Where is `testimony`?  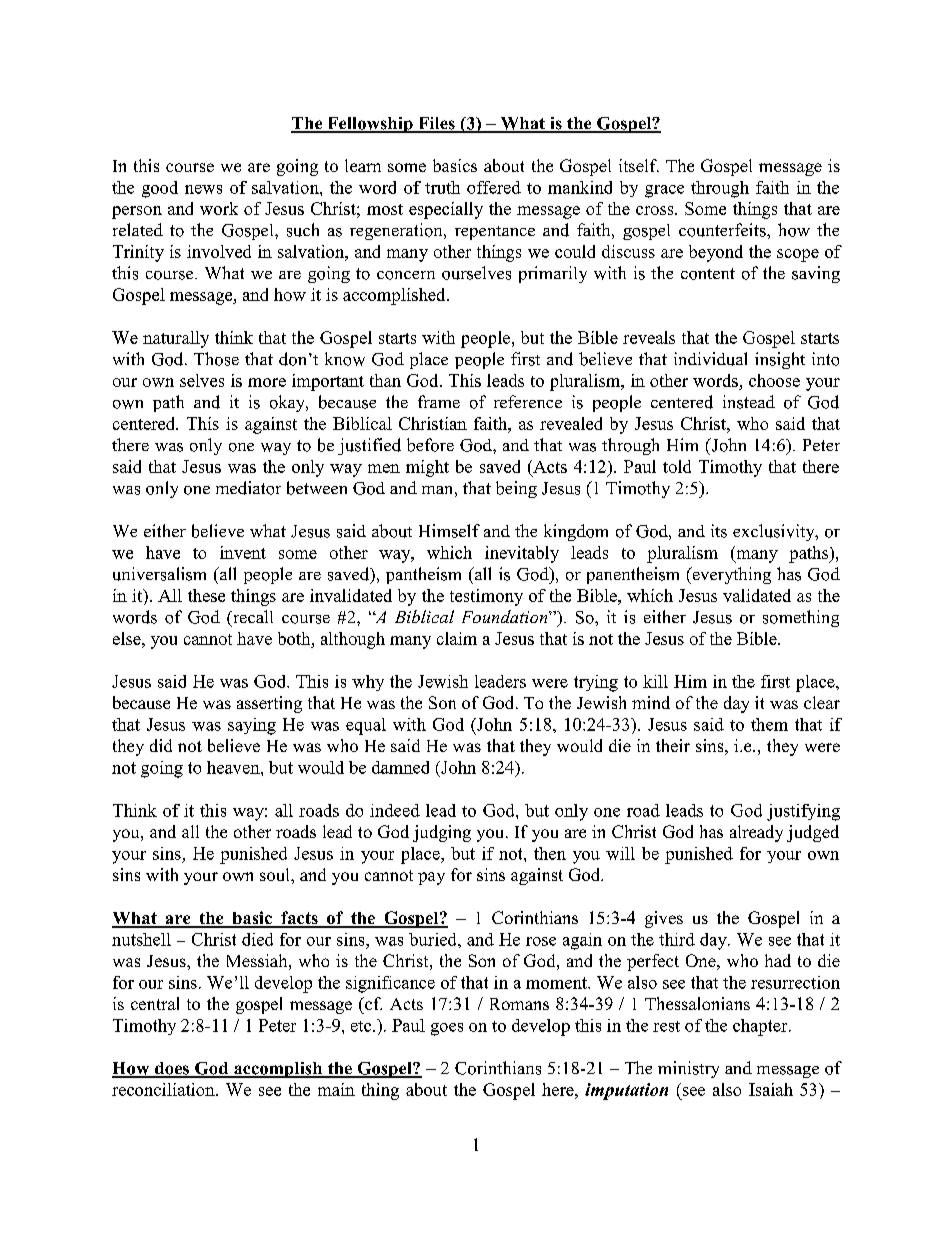 testimony is located at coordinates (486, 597).
